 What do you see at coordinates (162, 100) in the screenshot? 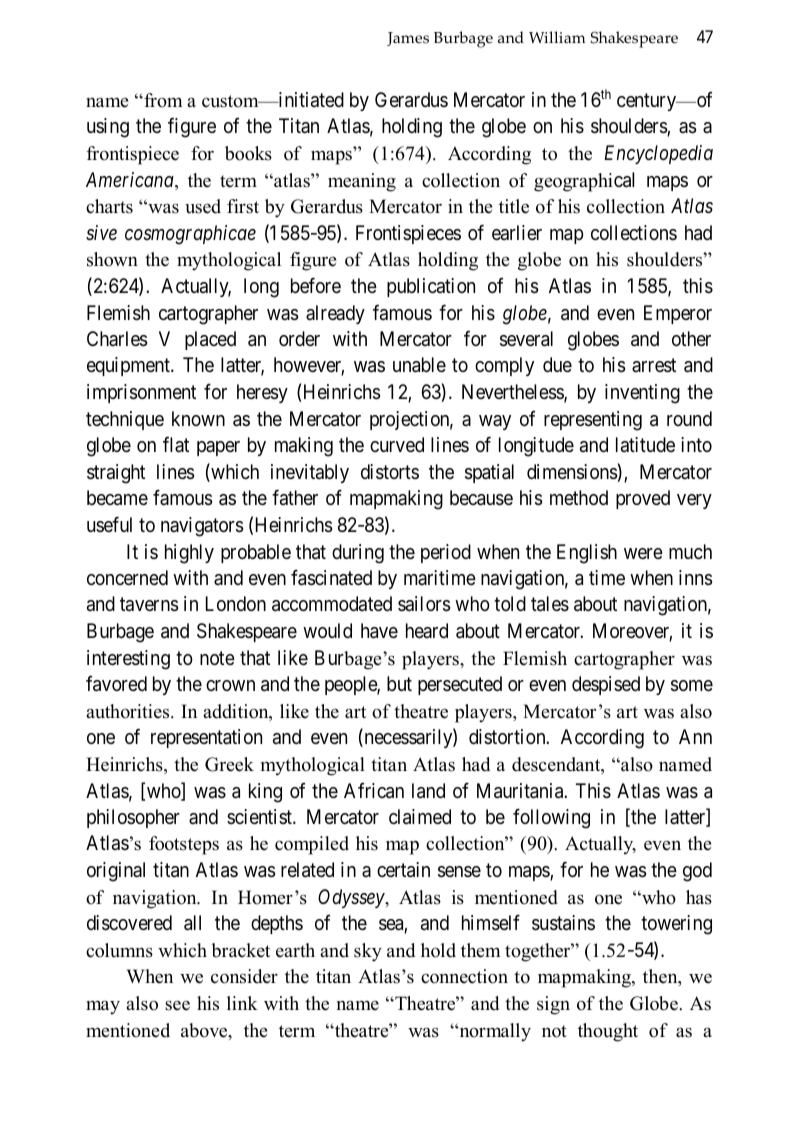
I see `from` at bounding box center [162, 100].
